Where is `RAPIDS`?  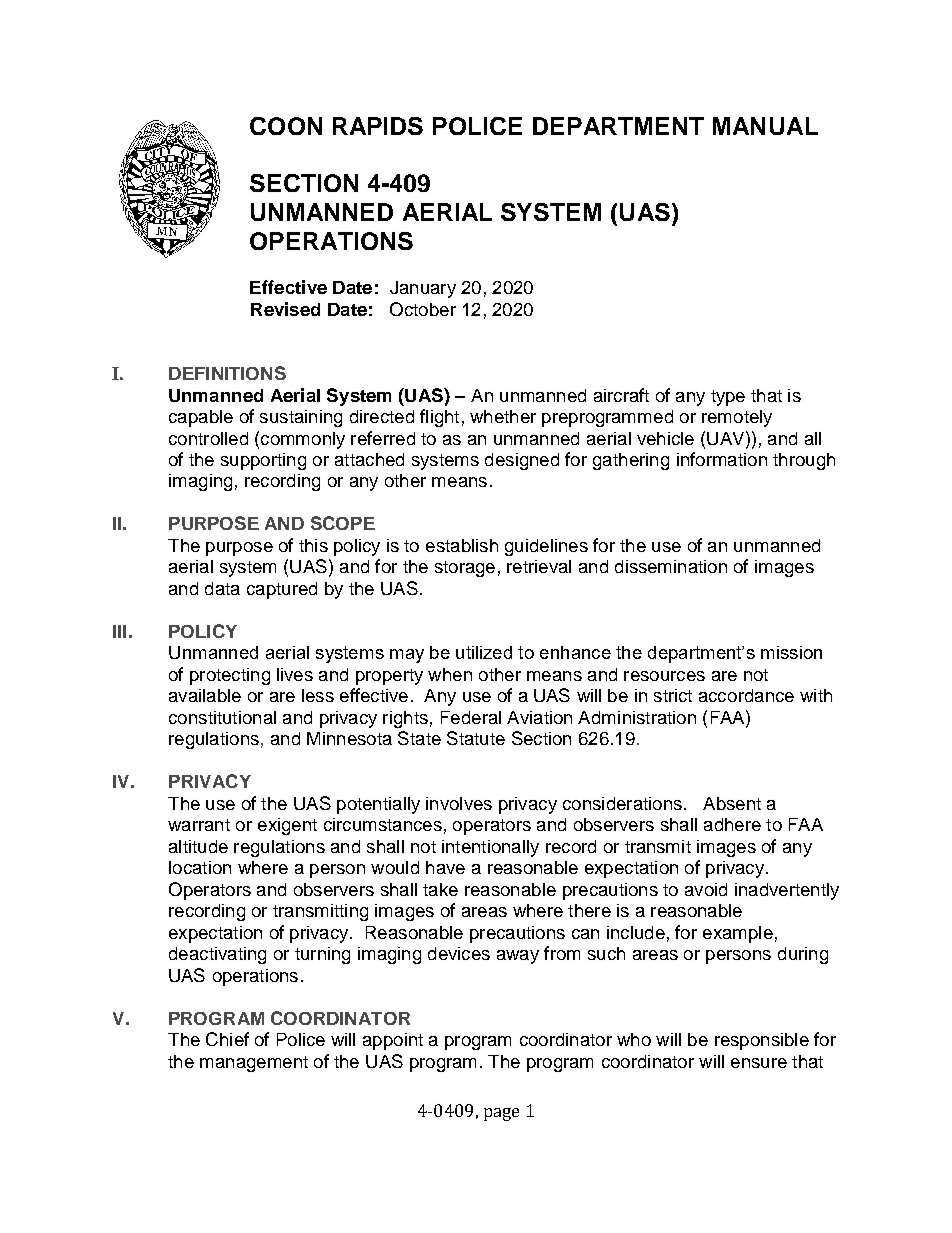
RAPIDS is located at coordinates (378, 126).
